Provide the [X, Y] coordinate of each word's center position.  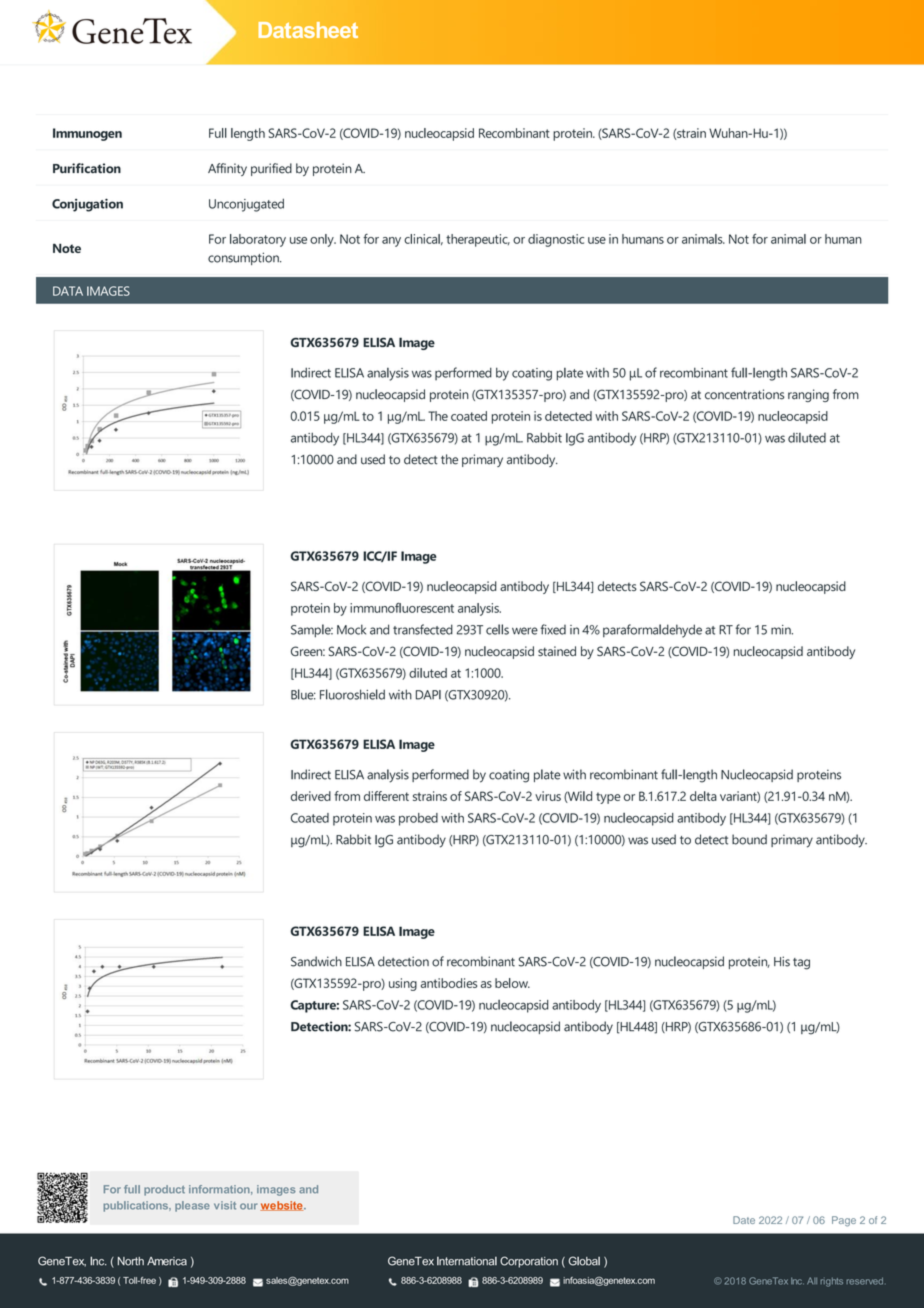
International [467, 1261]
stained [557, 651]
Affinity [227, 169]
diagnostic [556, 240]
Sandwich [316, 961]
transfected [423, 629]
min [782, 630]
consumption [244, 258]
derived [311, 796]
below [512, 983]
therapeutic [478, 240]
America [167, 1261]
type [608, 798]
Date [744, 1220]
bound [749, 839]
